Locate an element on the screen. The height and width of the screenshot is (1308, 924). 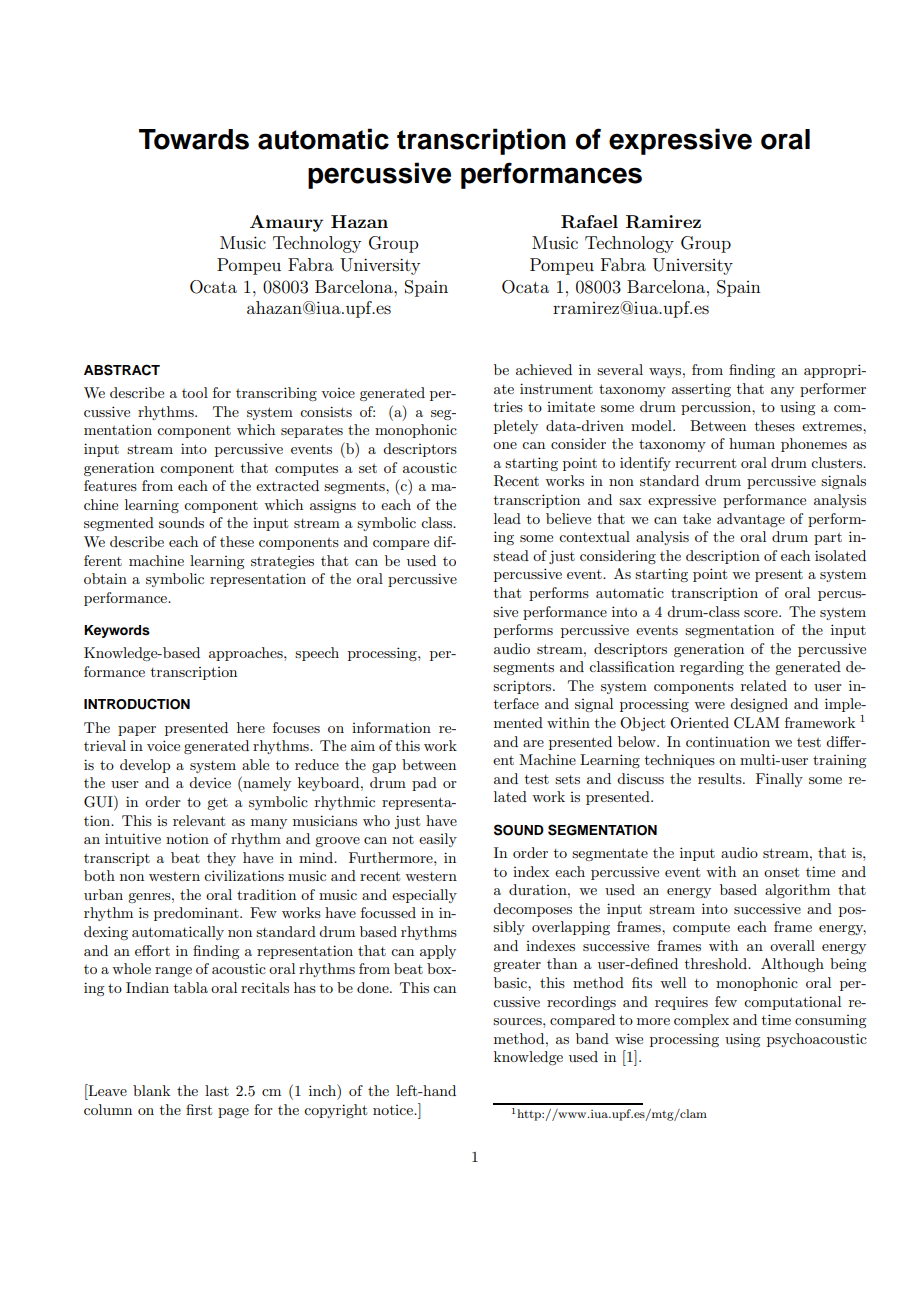
pad is located at coordinates (424, 784).
